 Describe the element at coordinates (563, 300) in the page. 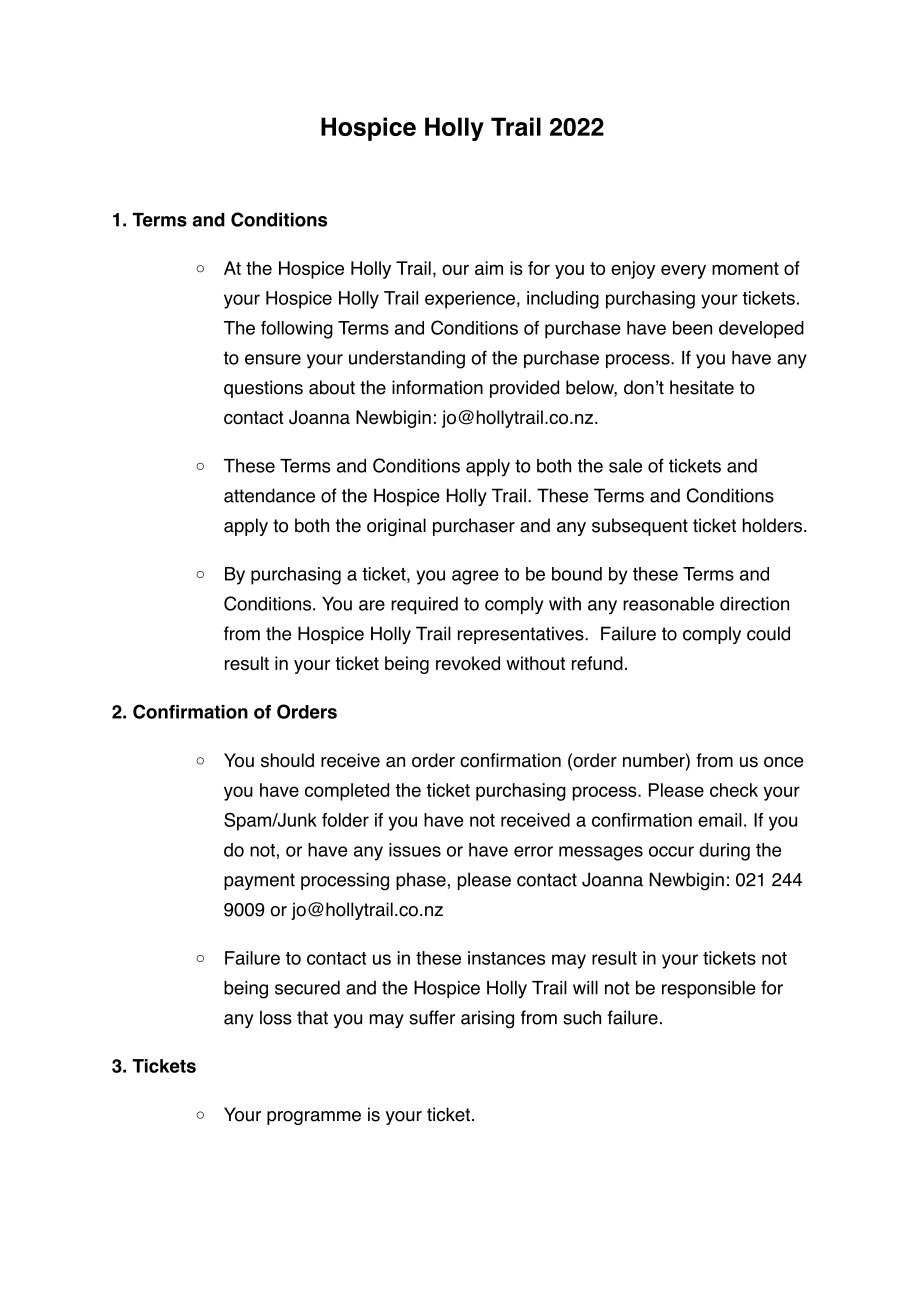

I see `including` at that location.
